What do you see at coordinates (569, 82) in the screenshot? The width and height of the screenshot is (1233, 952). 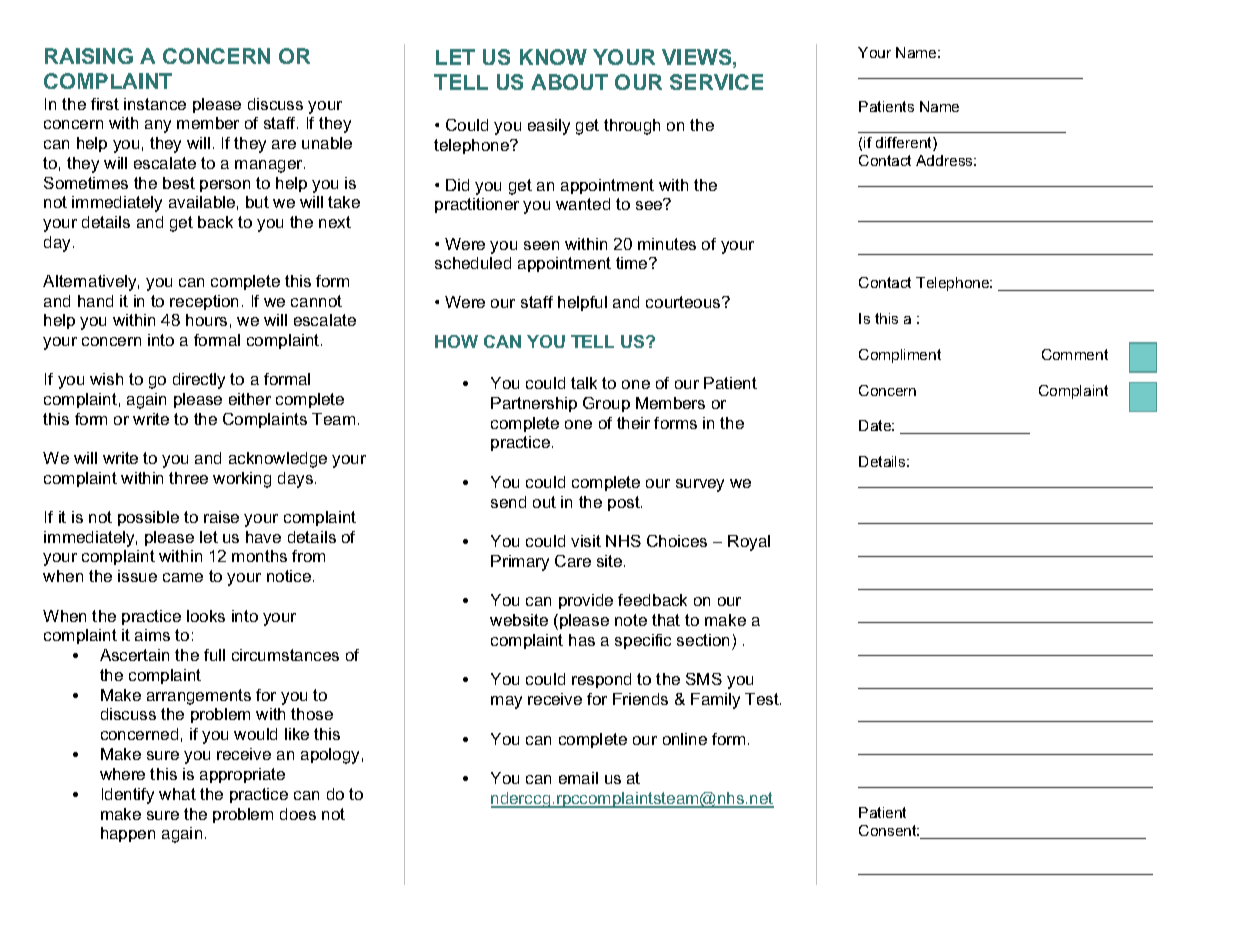 I see `ABOUT` at bounding box center [569, 82].
